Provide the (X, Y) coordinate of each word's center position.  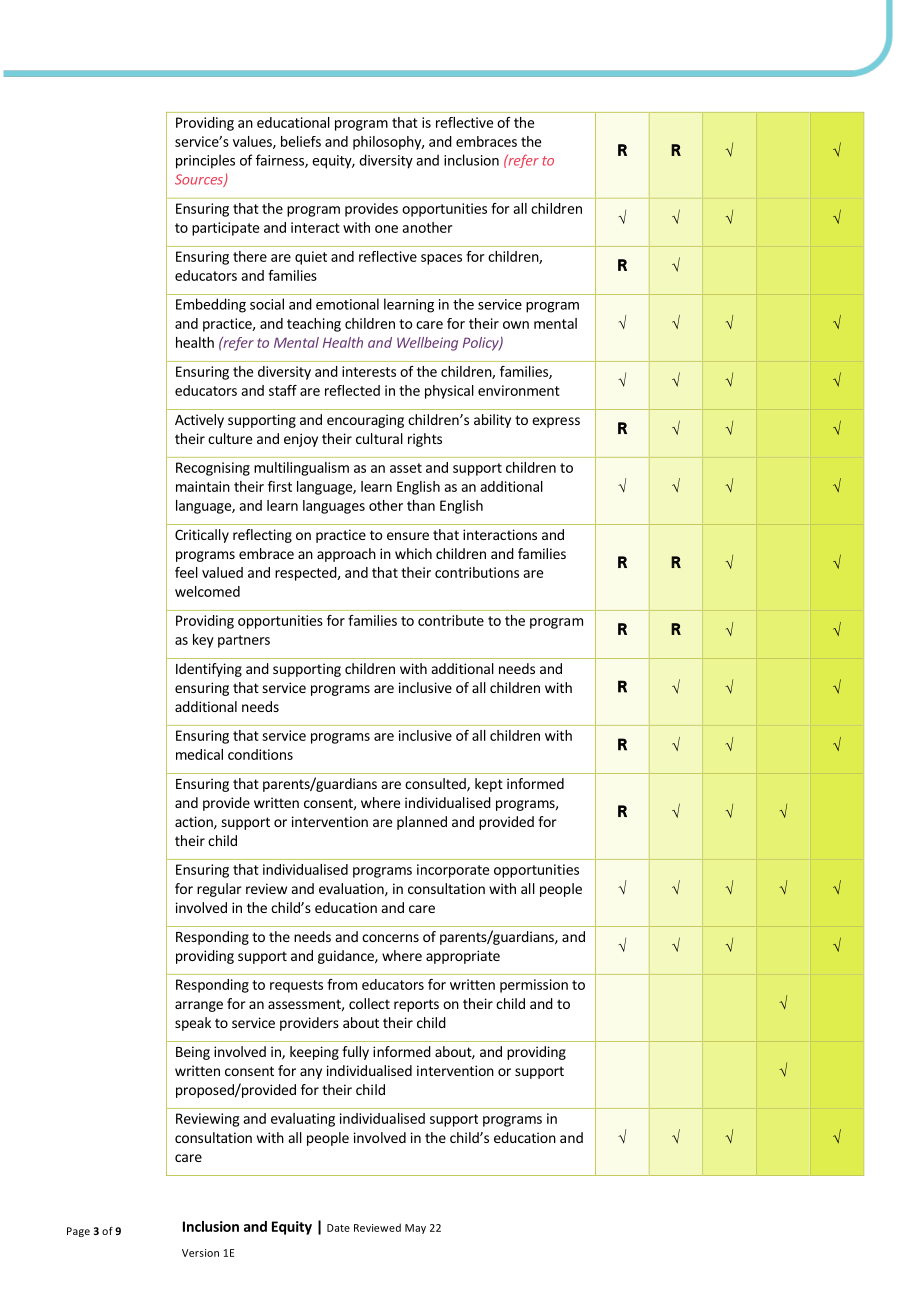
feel (186, 572)
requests (296, 986)
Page (78, 1232)
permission (534, 986)
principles (205, 161)
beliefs (301, 141)
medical (199, 754)
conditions (260, 754)
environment (519, 390)
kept (489, 785)
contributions (477, 572)
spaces (441, 259)
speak (193, 1024)
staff (283, 390)
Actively (199, 421)
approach (346, 555)
